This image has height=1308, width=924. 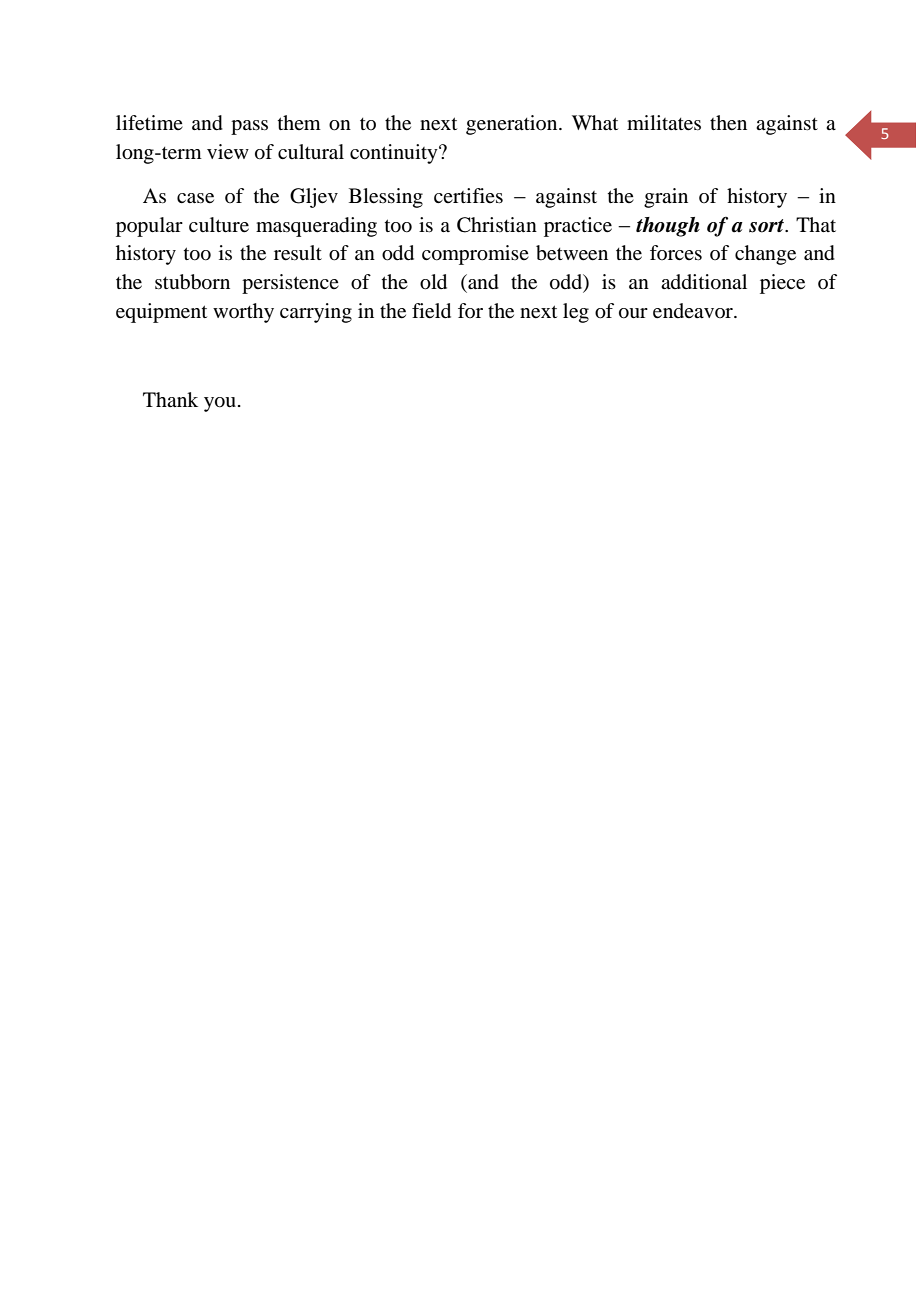 What do you see at coordinates (220, 404) in the image?
I see `you` at bounding box center [220, 404].
